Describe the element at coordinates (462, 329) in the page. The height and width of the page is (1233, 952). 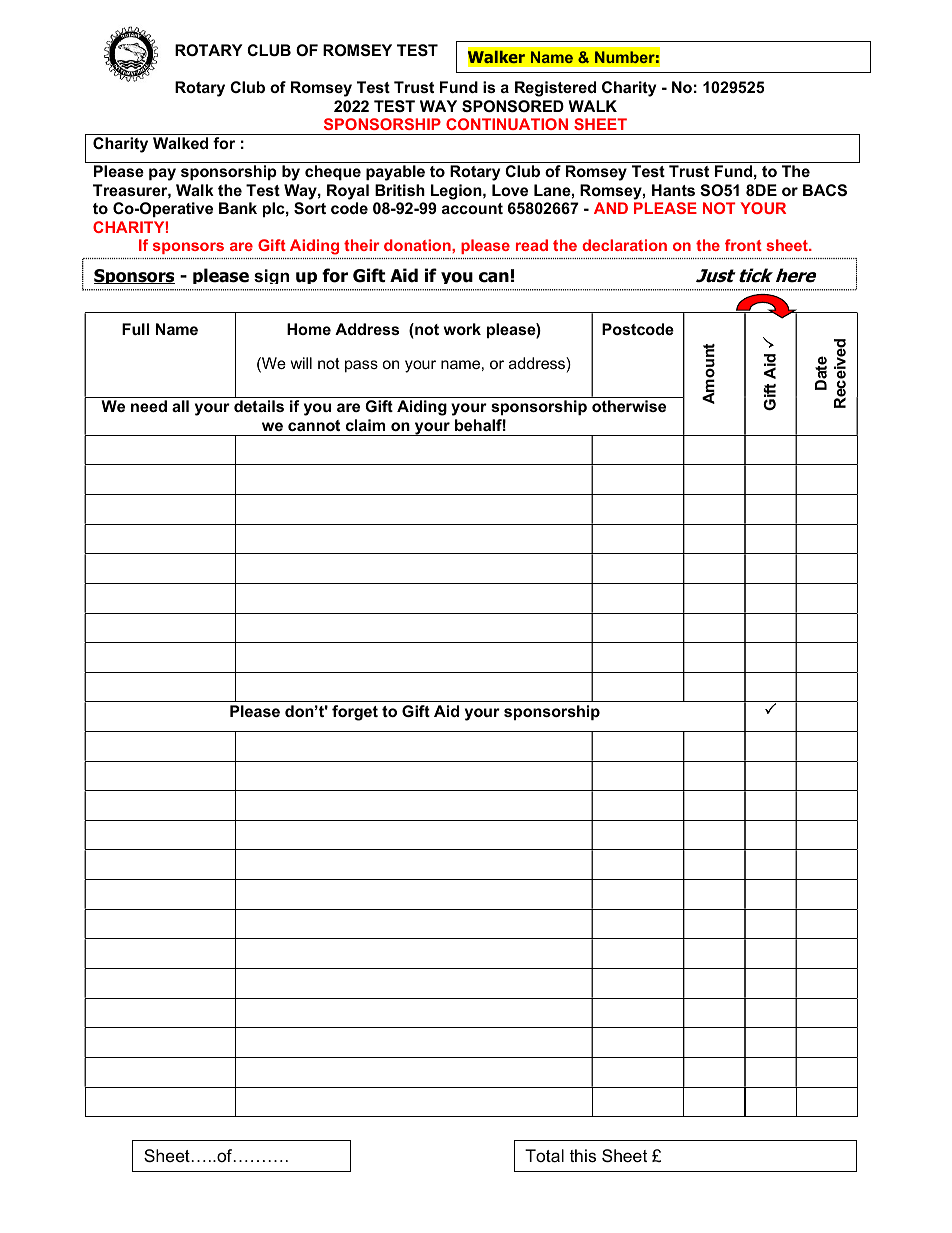
I see `work` at that location.
